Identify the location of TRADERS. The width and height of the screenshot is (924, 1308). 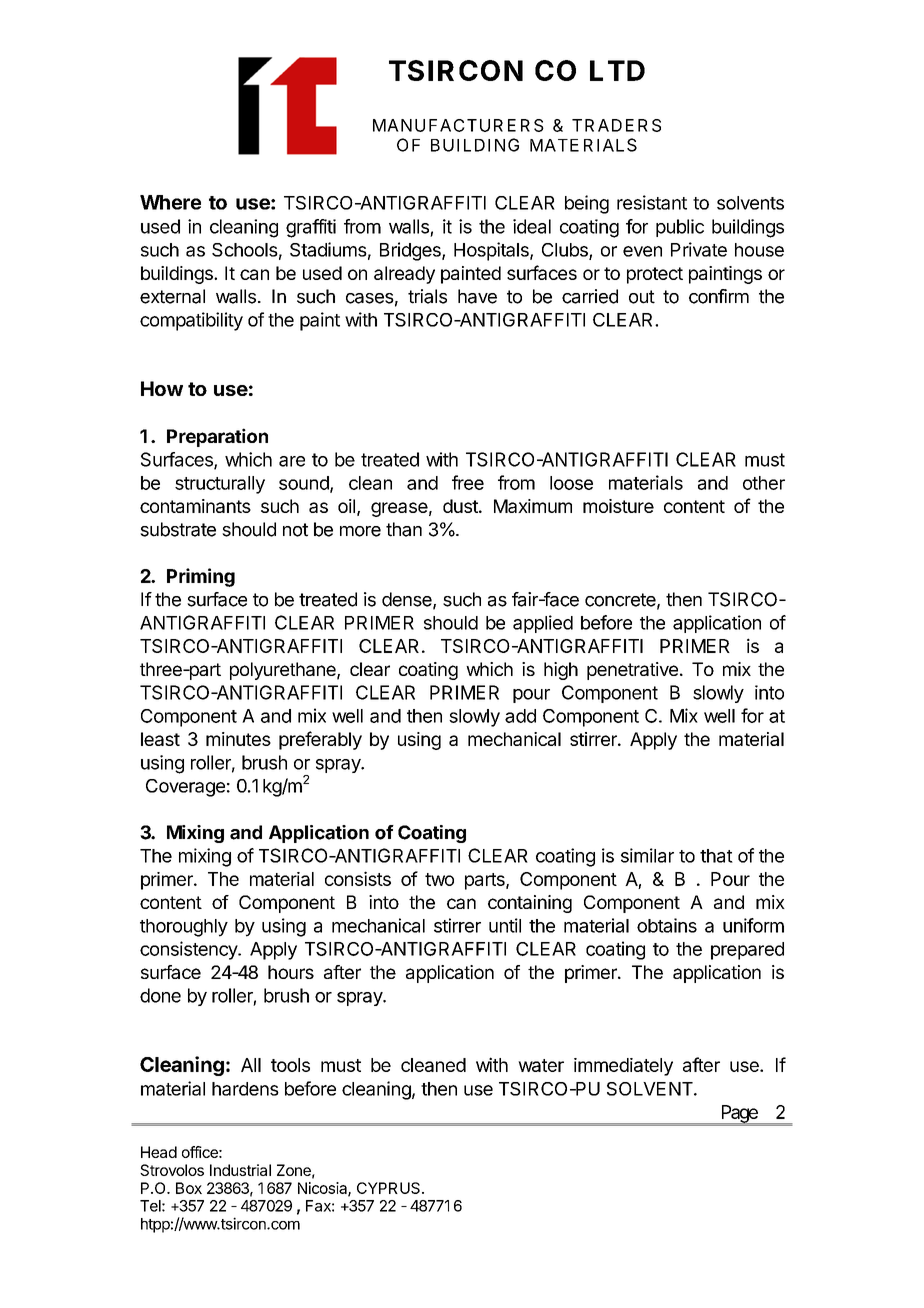
(616, 125).
